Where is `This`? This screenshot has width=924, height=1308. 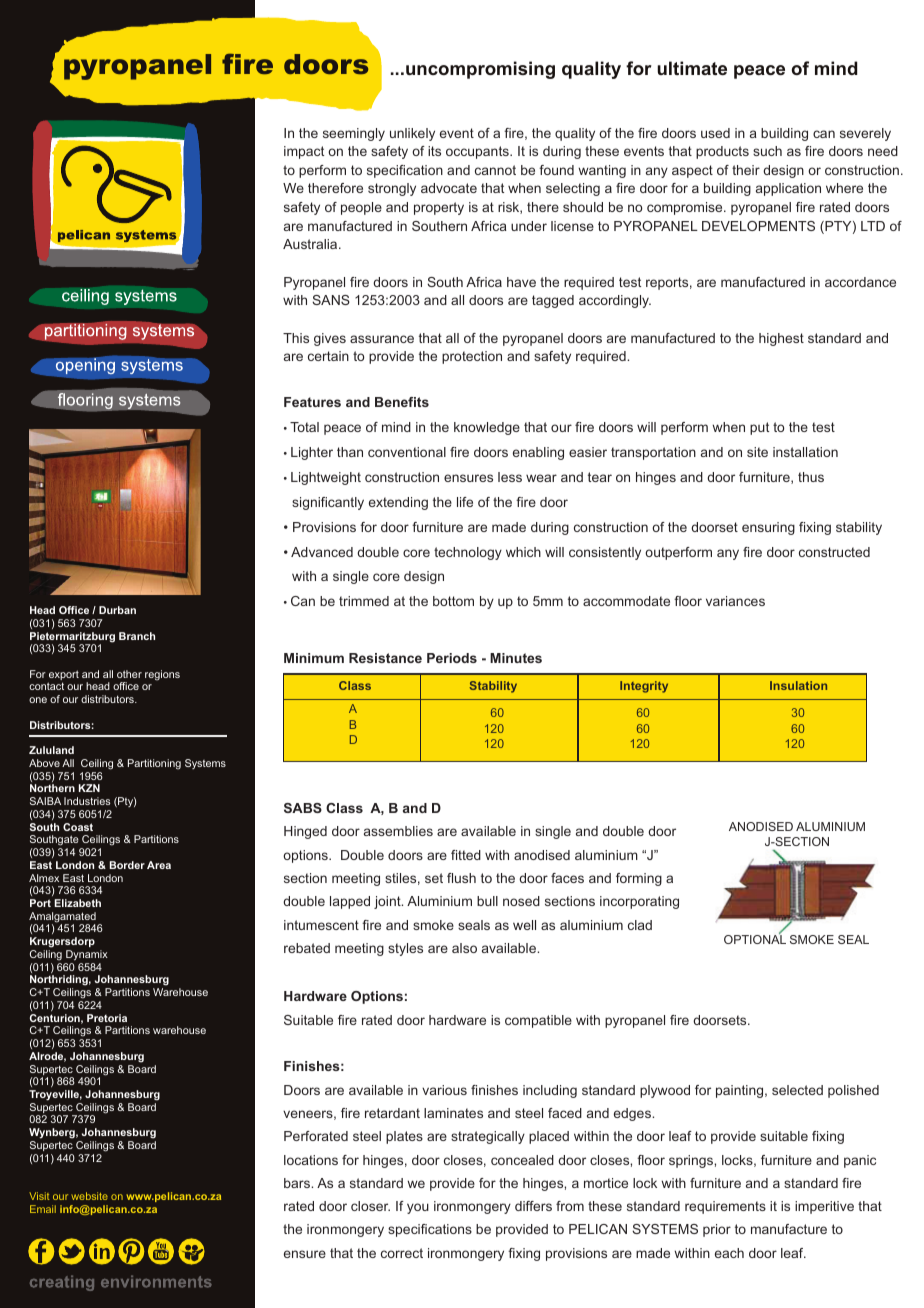 This is located at coordinates (296, 338).
